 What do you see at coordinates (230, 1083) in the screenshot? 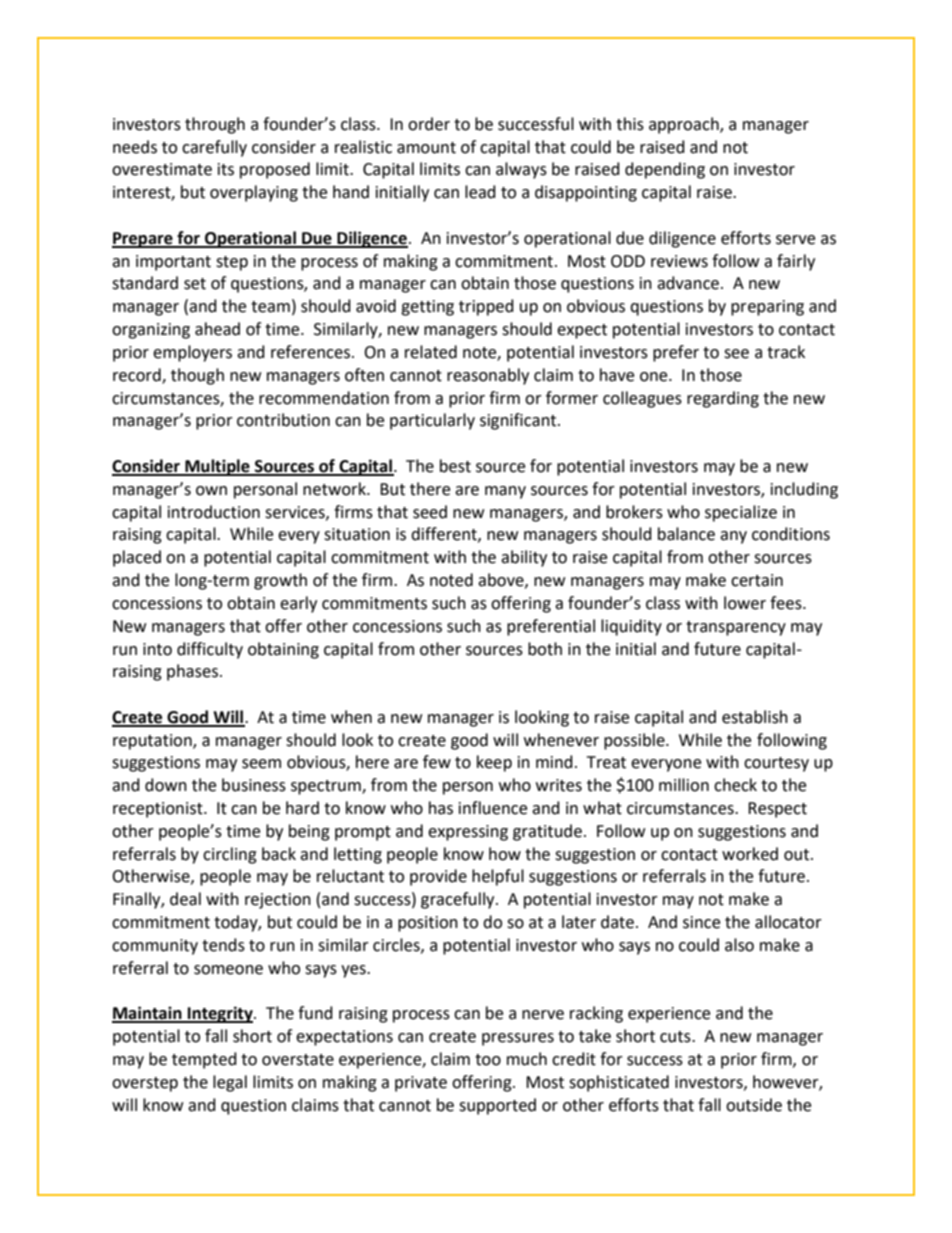
I see `legal` at bounding box center [230, 1083].
